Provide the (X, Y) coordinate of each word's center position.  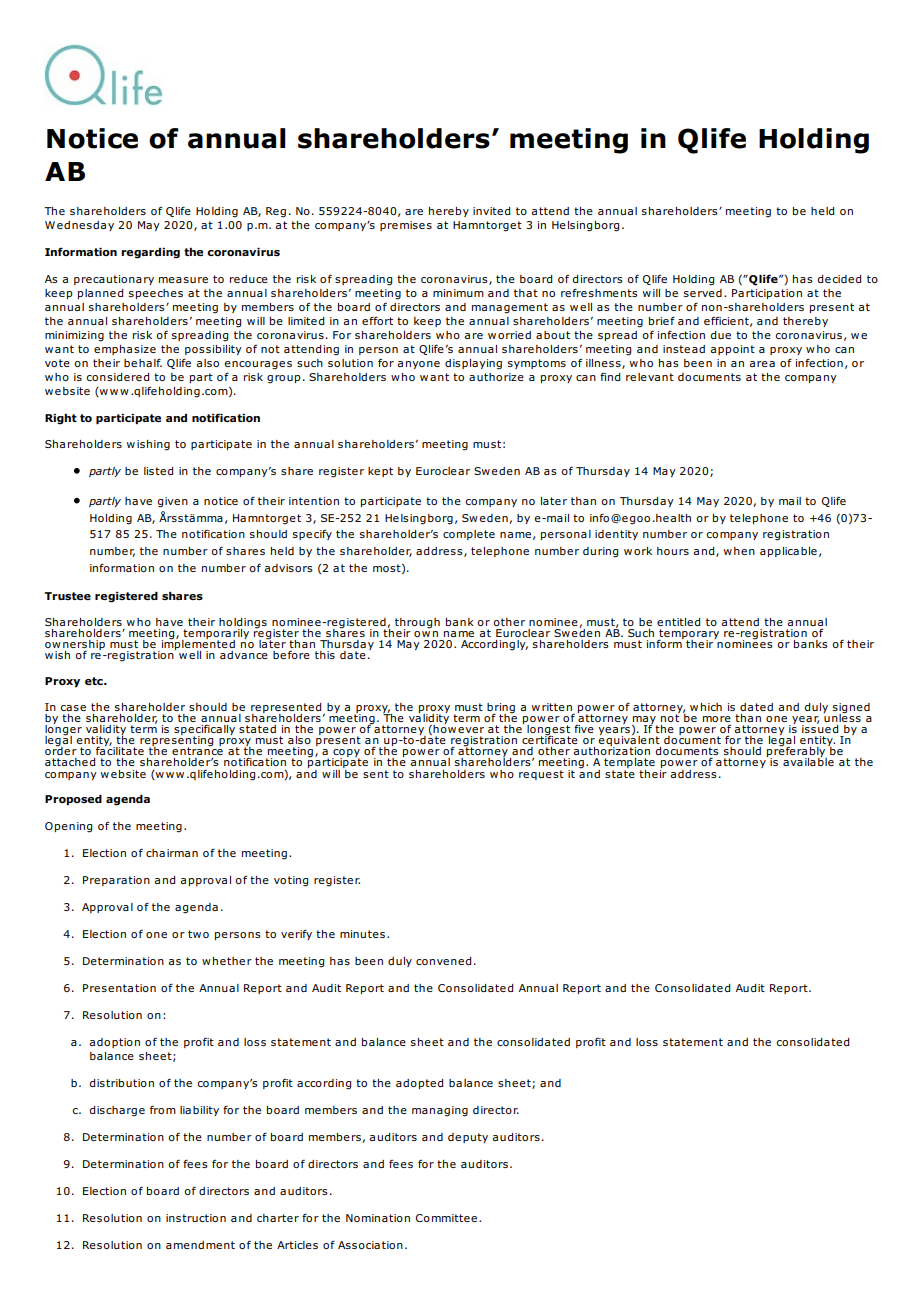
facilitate (120, 750)
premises (406, 226)
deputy (468, 1138)
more (717, 719)
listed (158, 471)
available (808, 761)
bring (501, 709)
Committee (446, 1218)
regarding (150, 253)
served (703, 293)
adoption (114, 1043)
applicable (788, 552)
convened (443, 961)
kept (380, 472)
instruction (196, 1218)
